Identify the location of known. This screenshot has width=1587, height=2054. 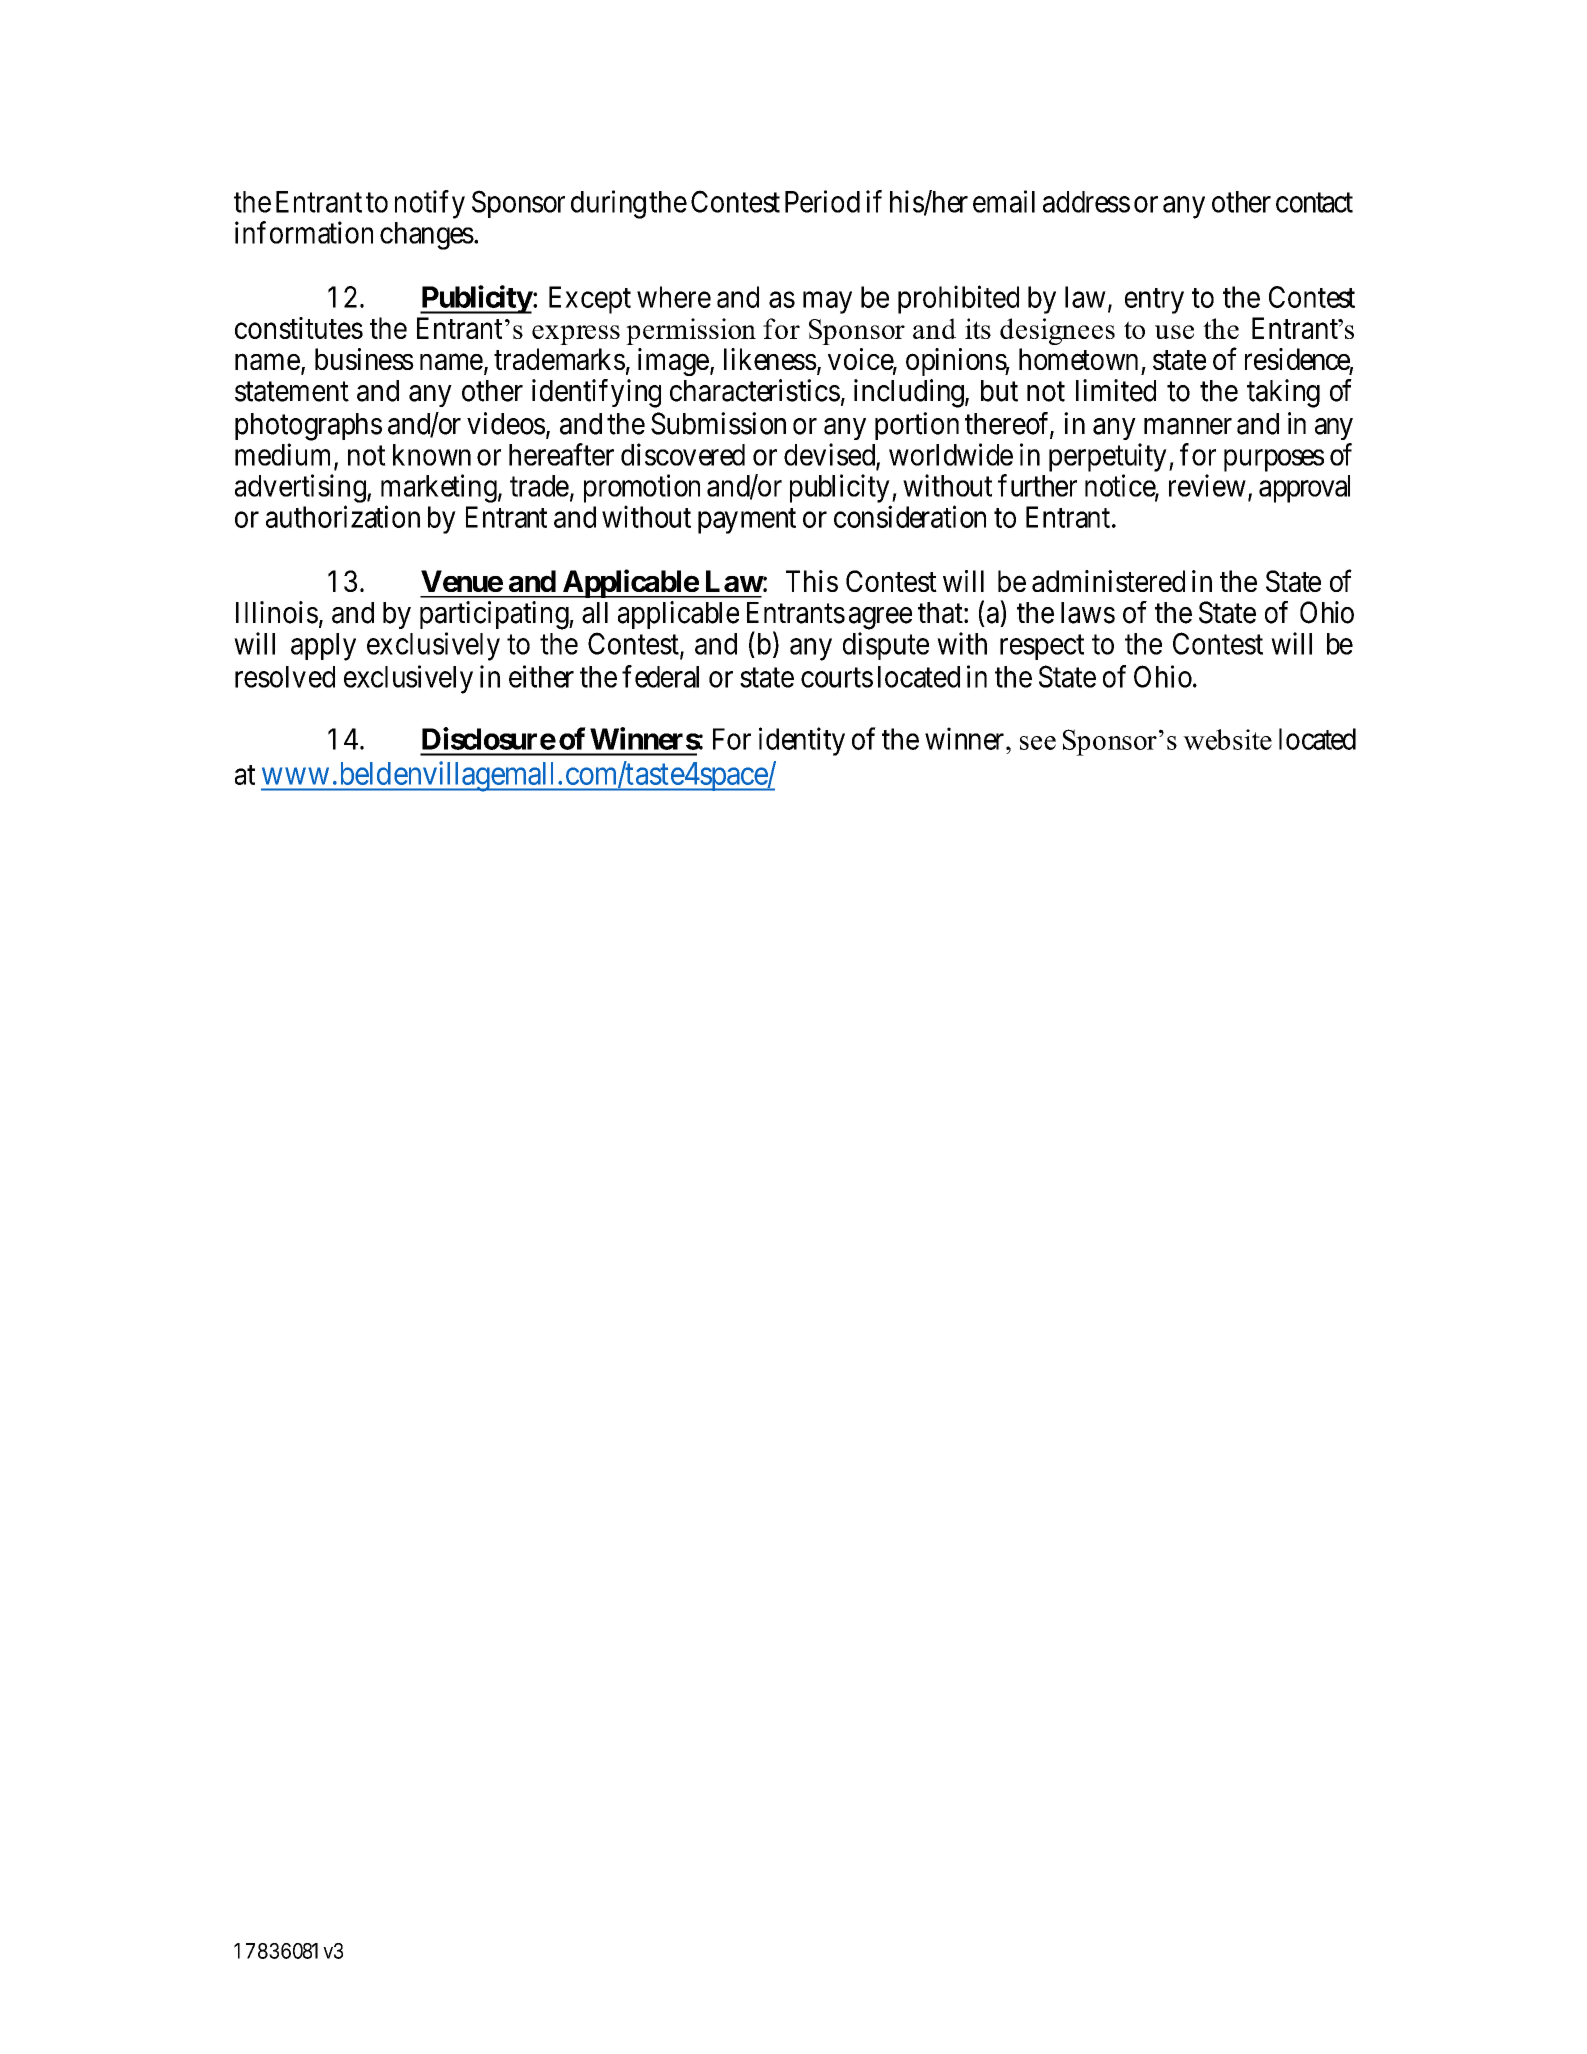
(432, 455).
